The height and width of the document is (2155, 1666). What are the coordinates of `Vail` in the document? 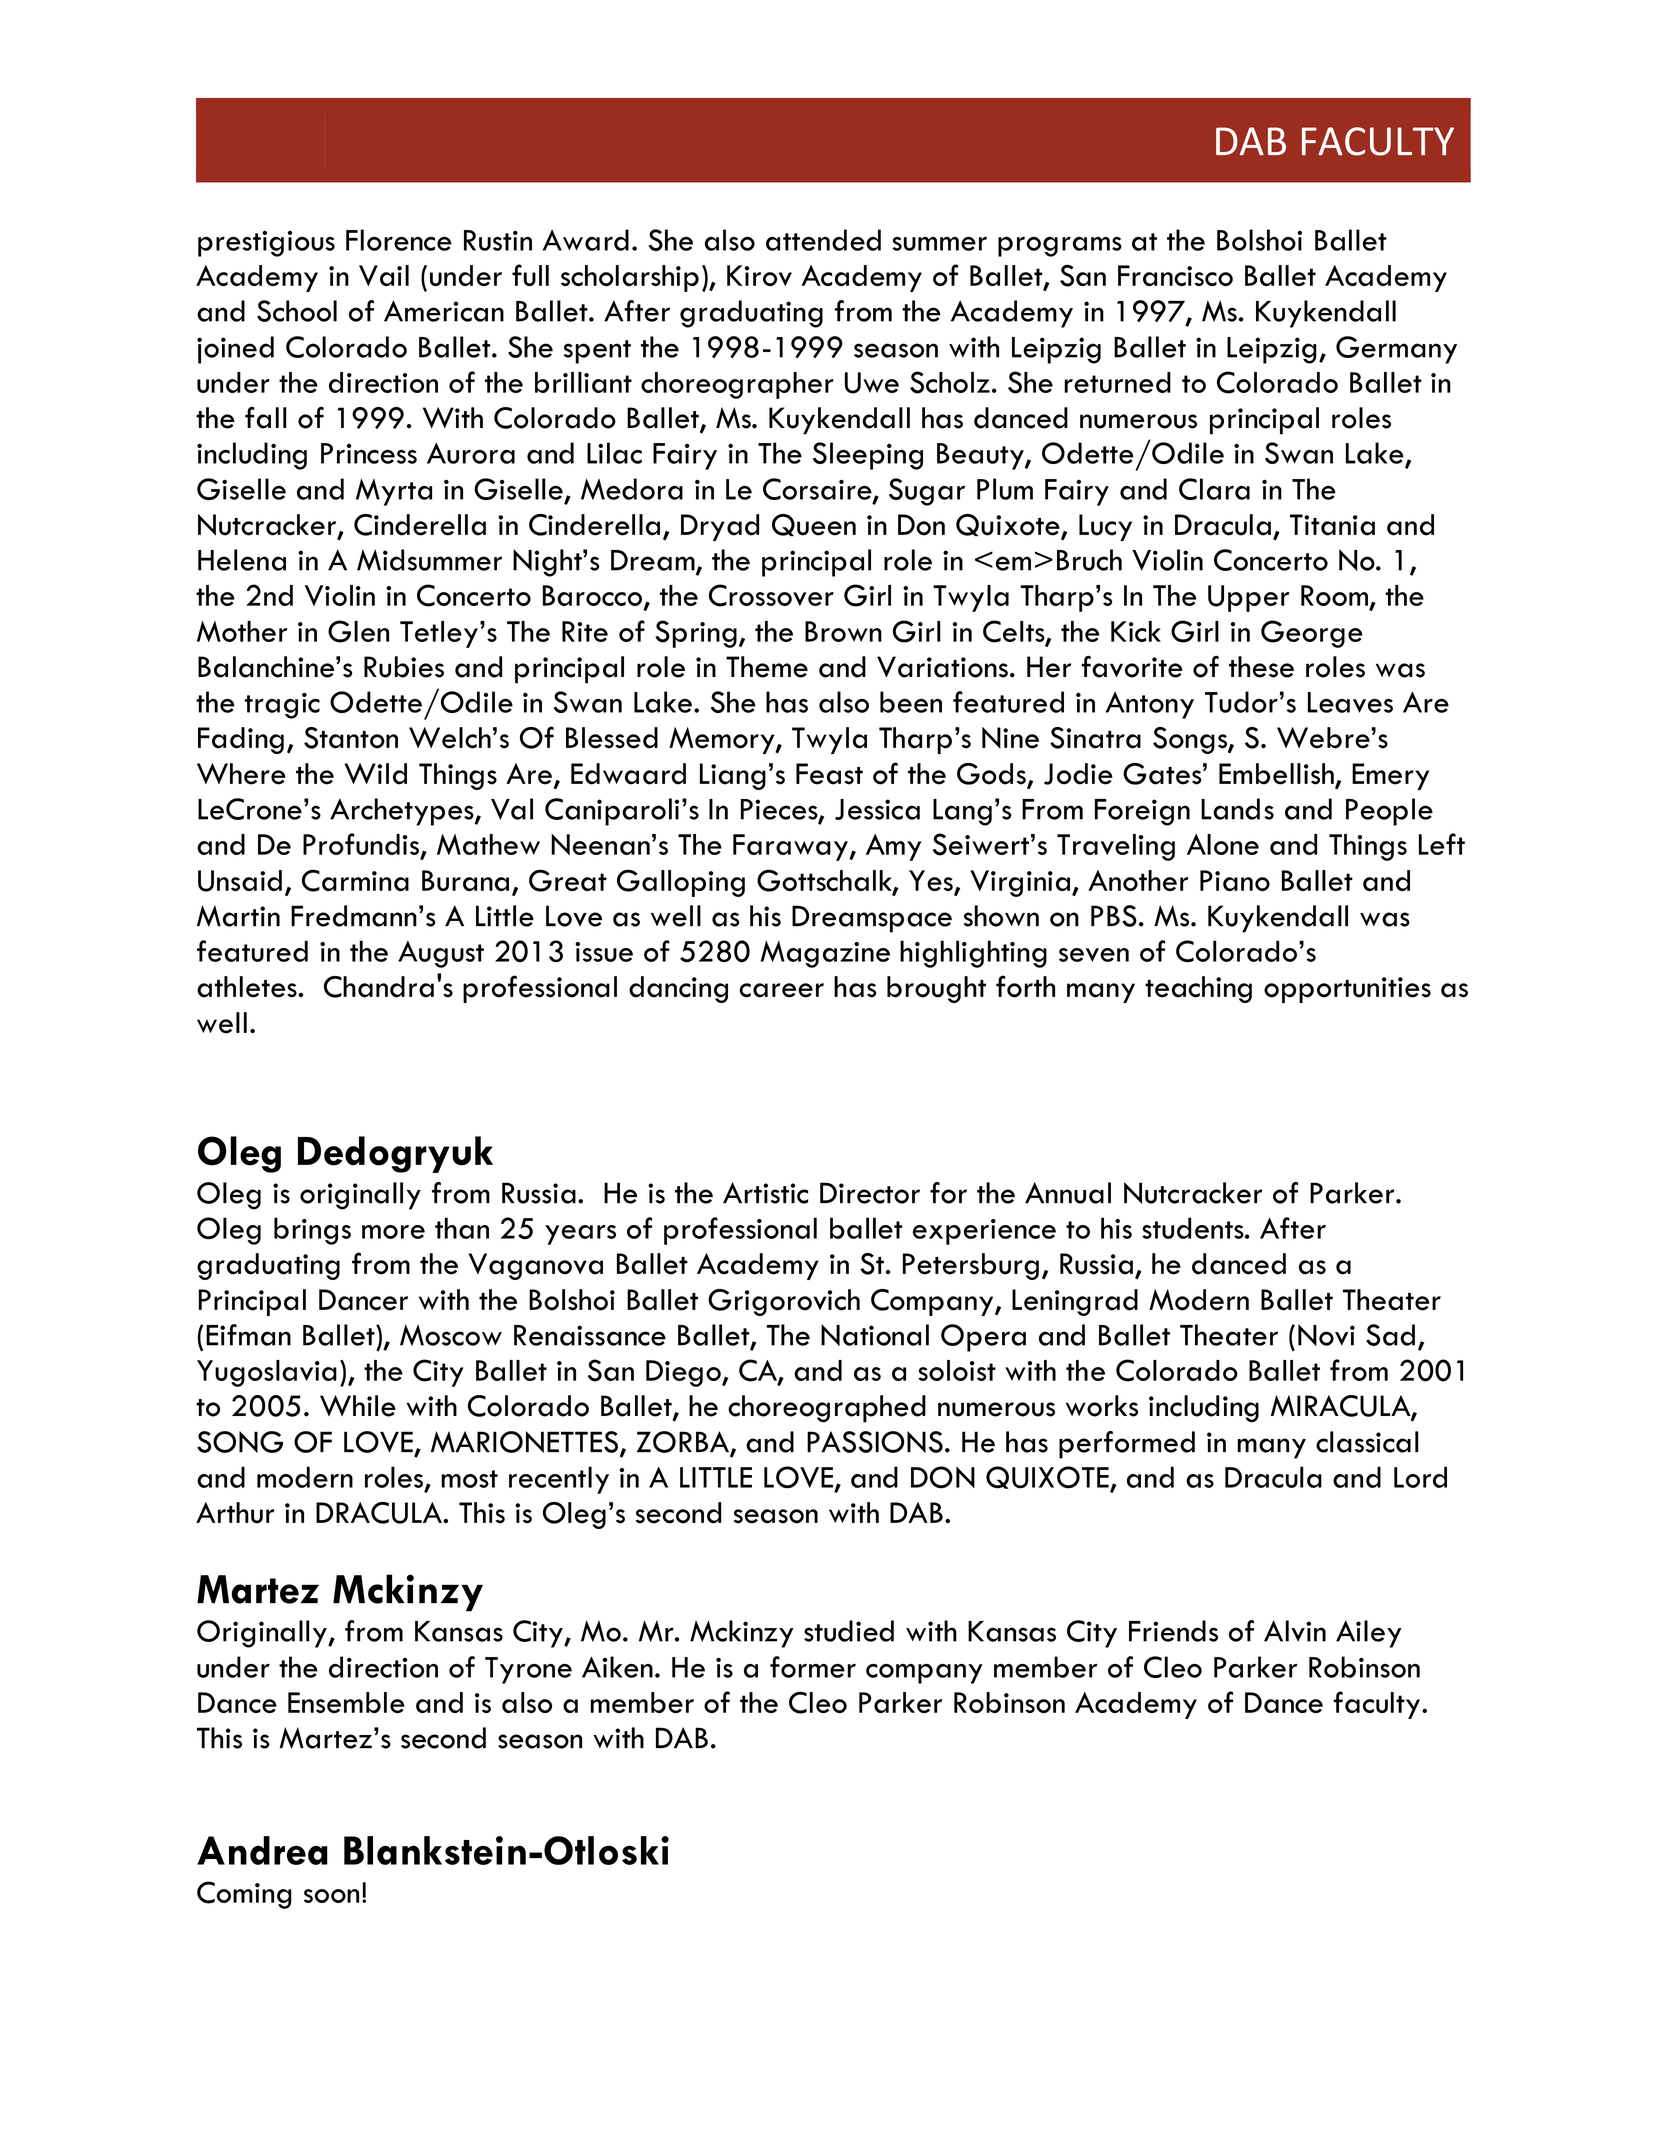 It's located at (384, 275).
